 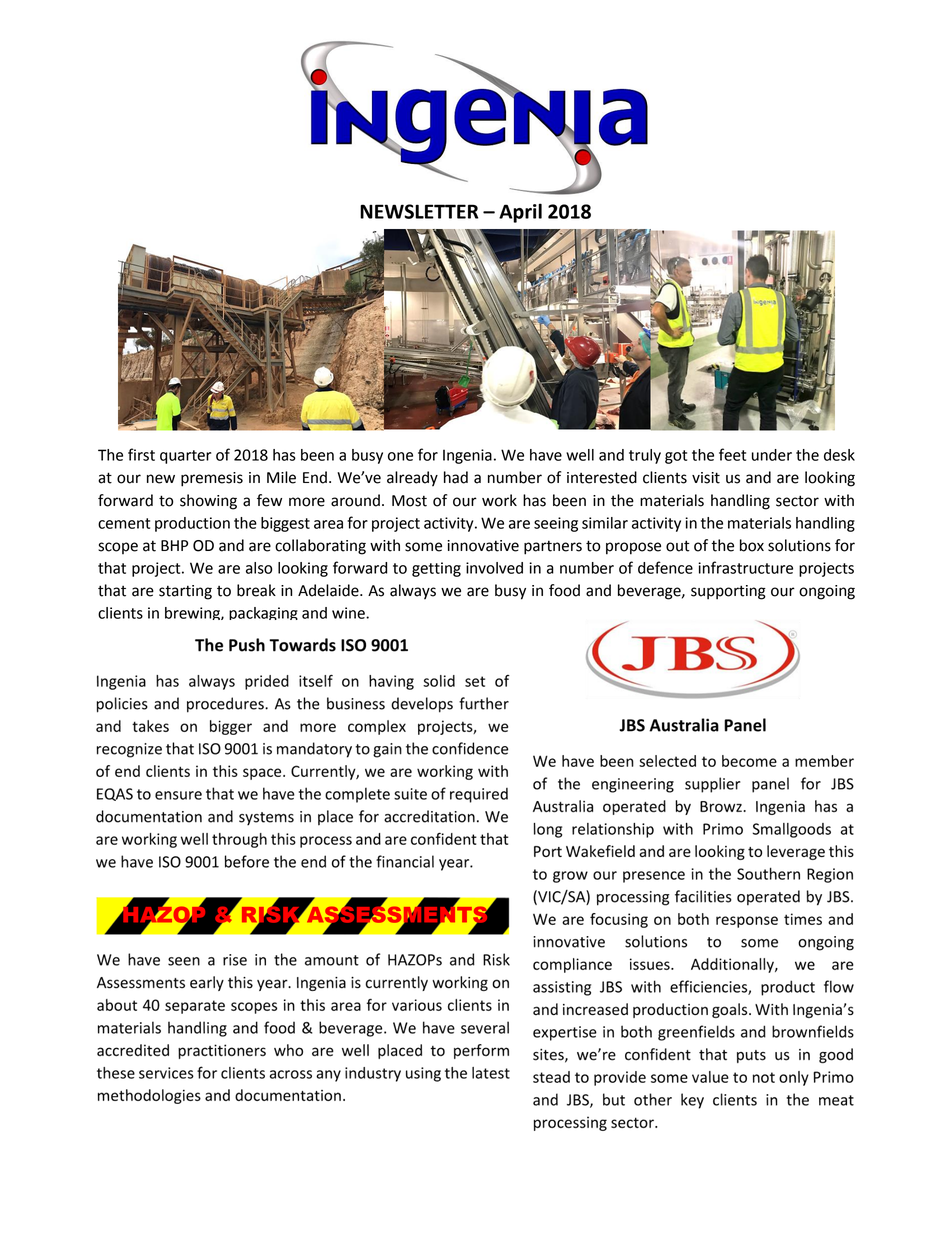 I want to click on NEWSLETTER, so click(x=419, y=211).
